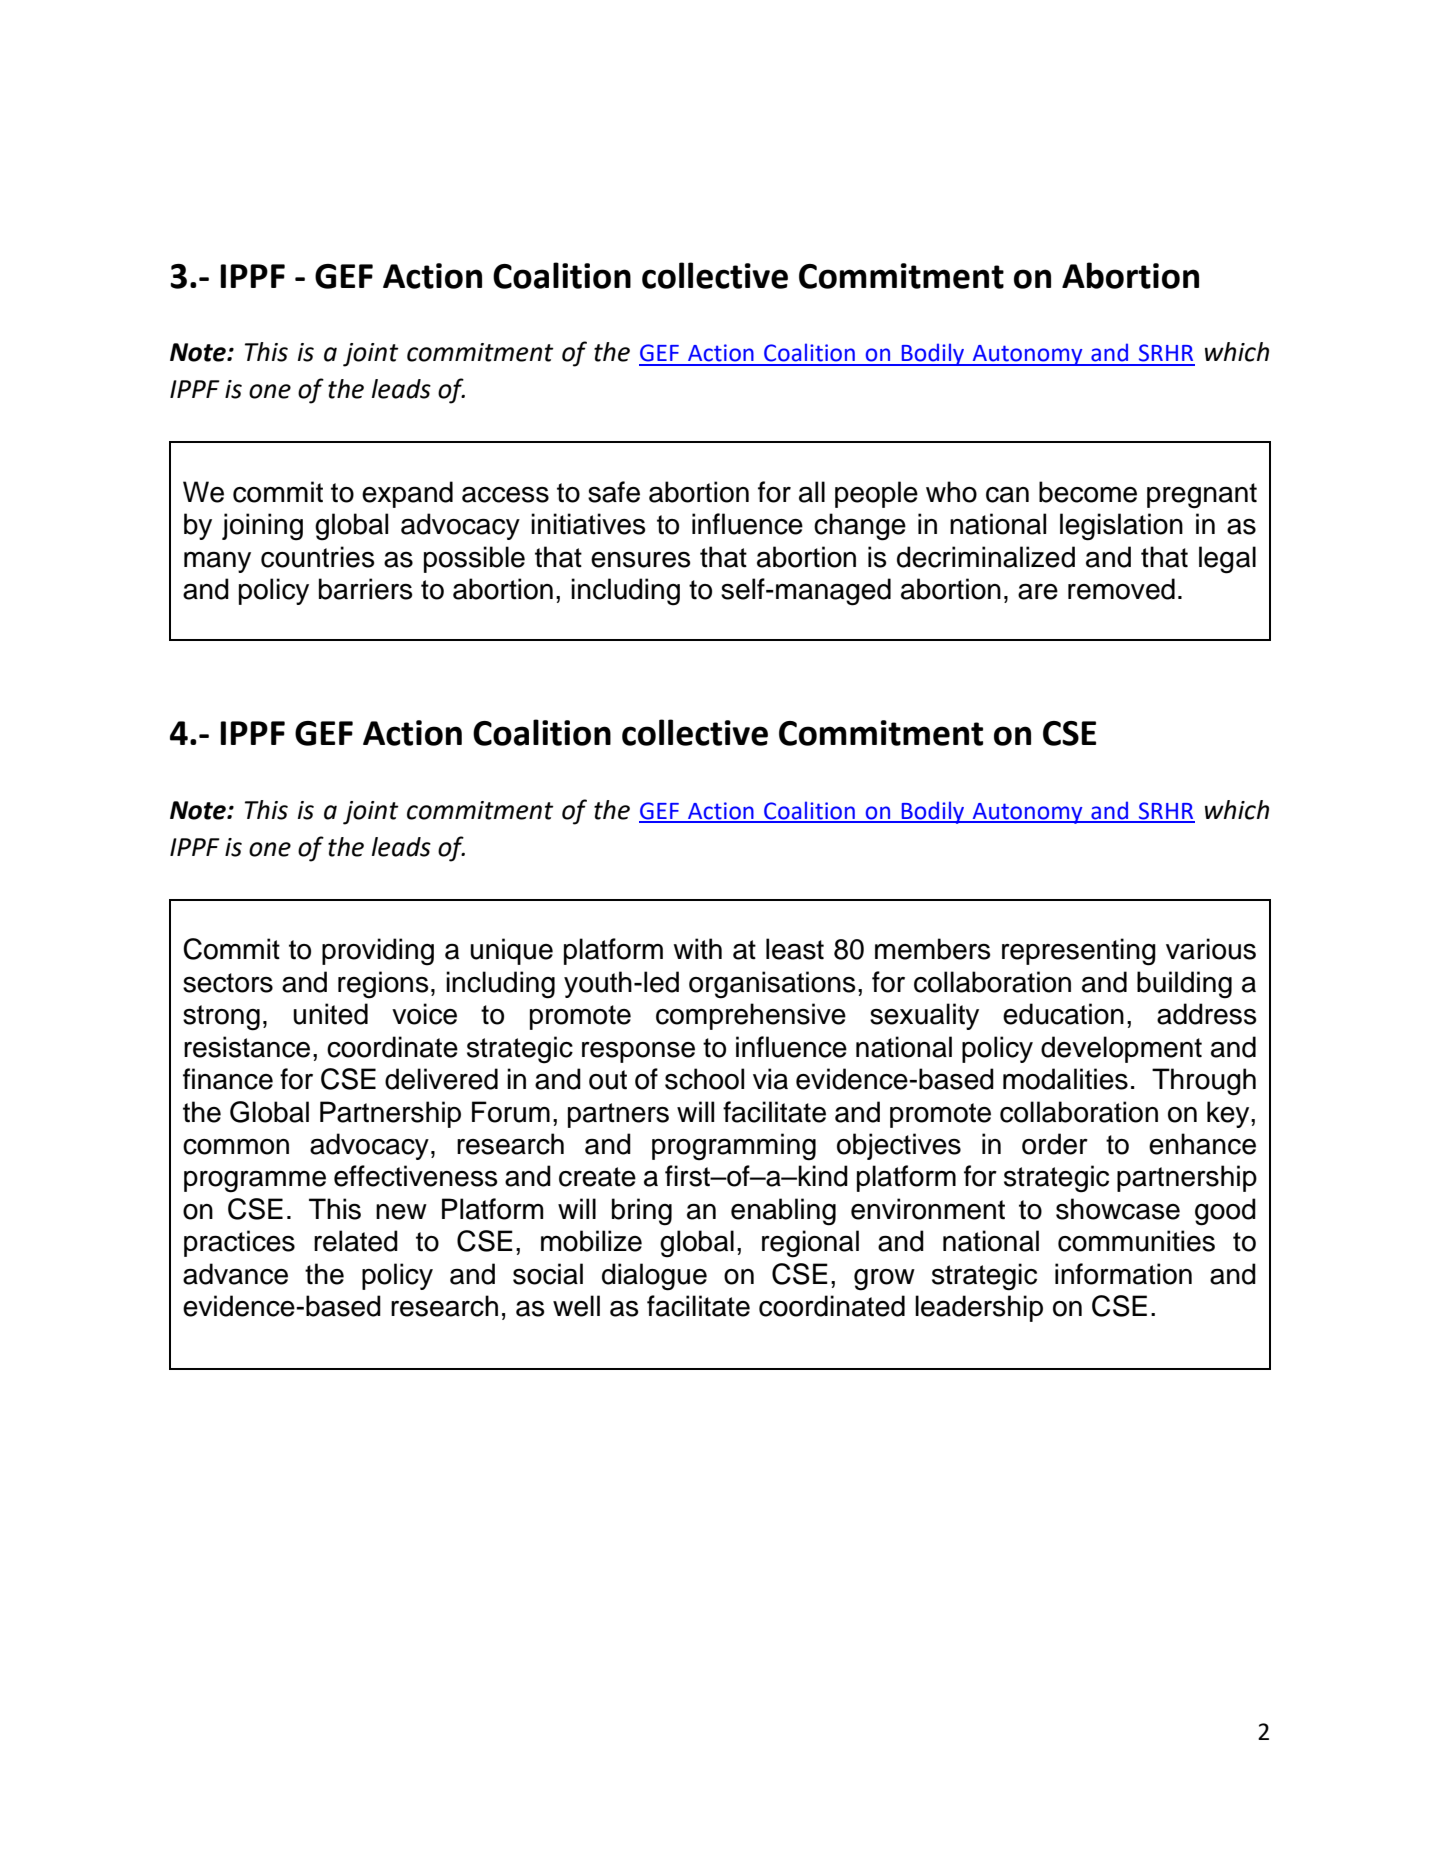  I want to click on representing, so click(1079, 952).
